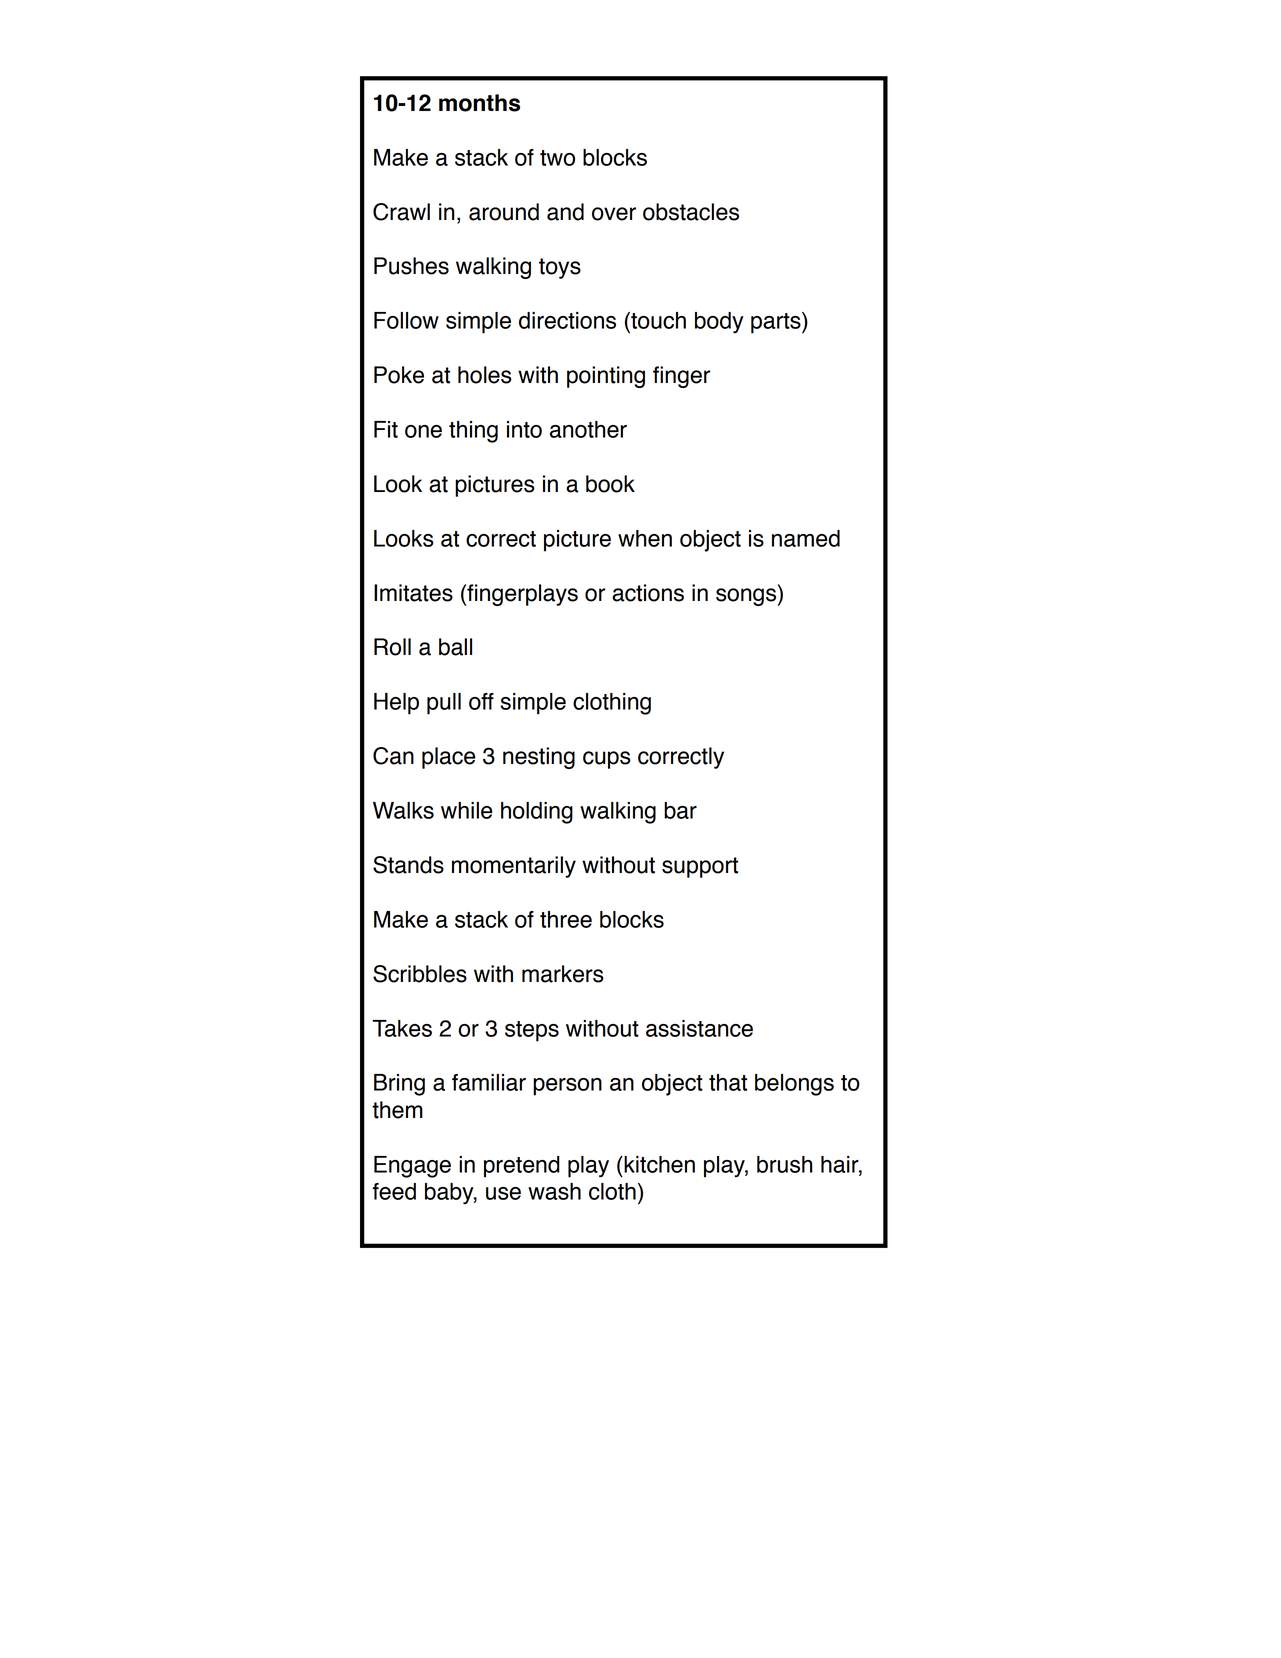 This document has height=1658, width=1281. I want to click on obstacles, so click(691, 212).
